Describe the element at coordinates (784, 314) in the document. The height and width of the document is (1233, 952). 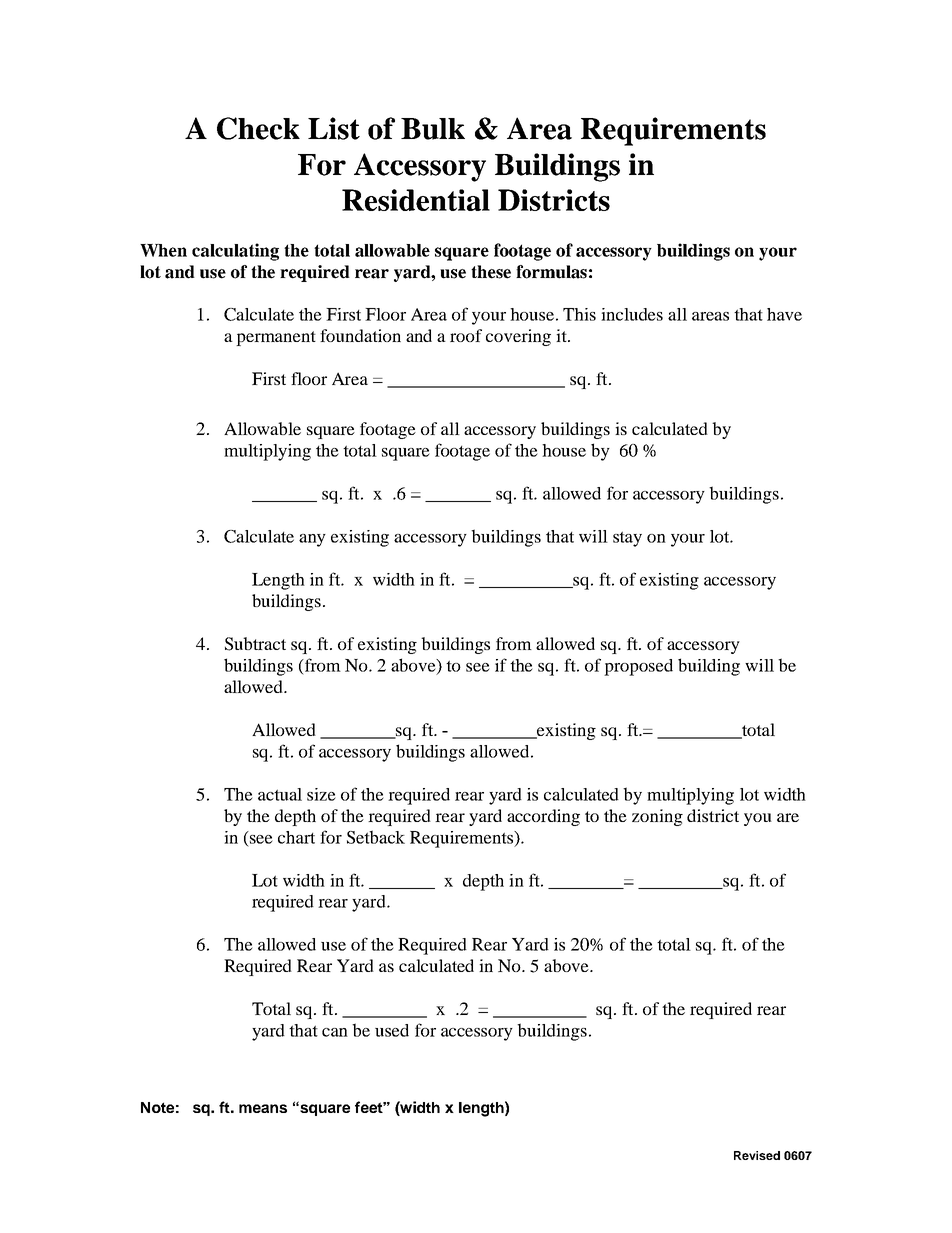
I see `have` at that location.
